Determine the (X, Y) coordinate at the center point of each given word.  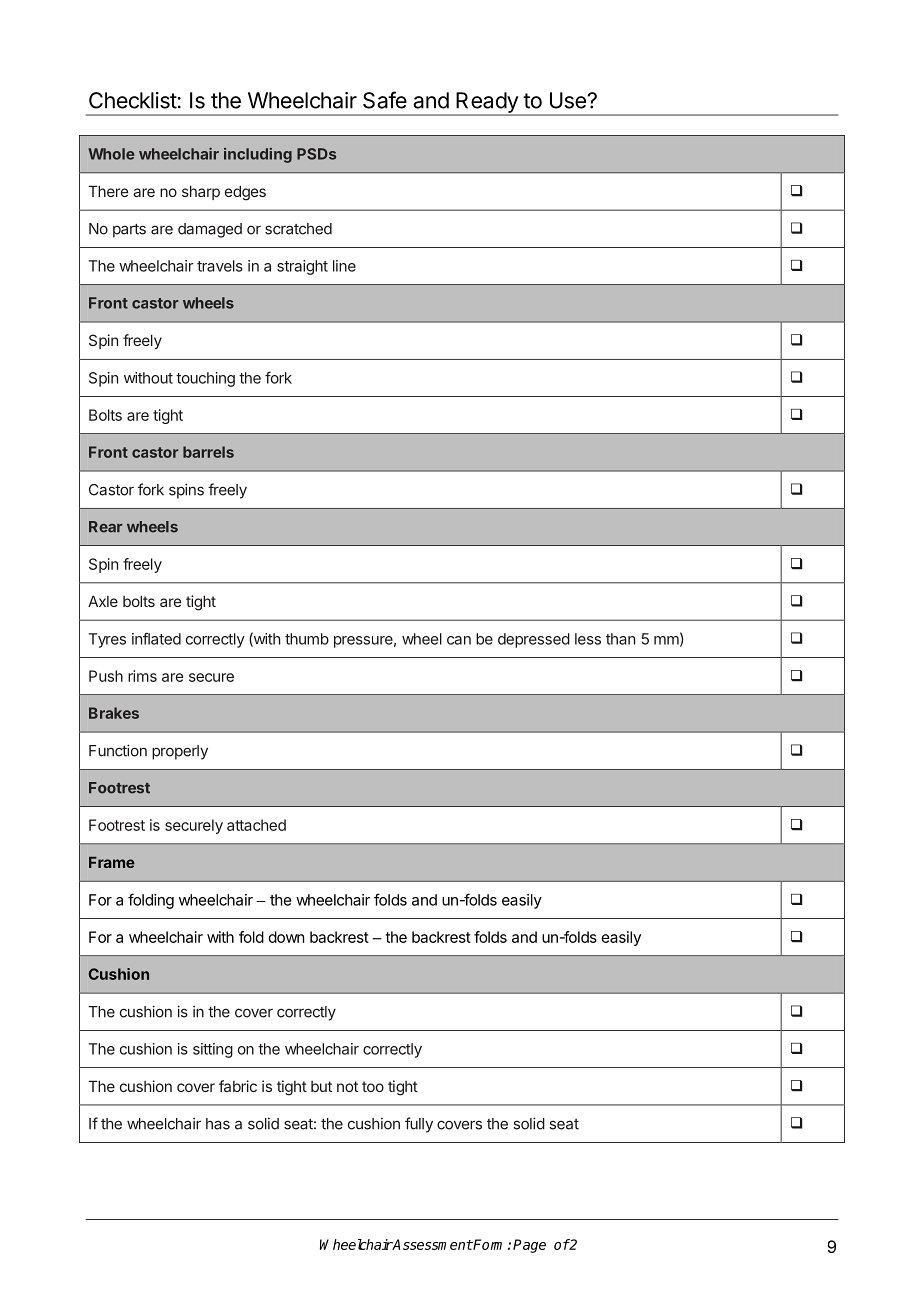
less (588, 639)
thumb (307, 639)
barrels (208, 452)
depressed (534, 640)
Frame (112, 862)
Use (568, 100)
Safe (385, 100)
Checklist (133, 100)
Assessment (432, 1244)
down (286, 937)
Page (529, 1246)
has (218, 1124)
